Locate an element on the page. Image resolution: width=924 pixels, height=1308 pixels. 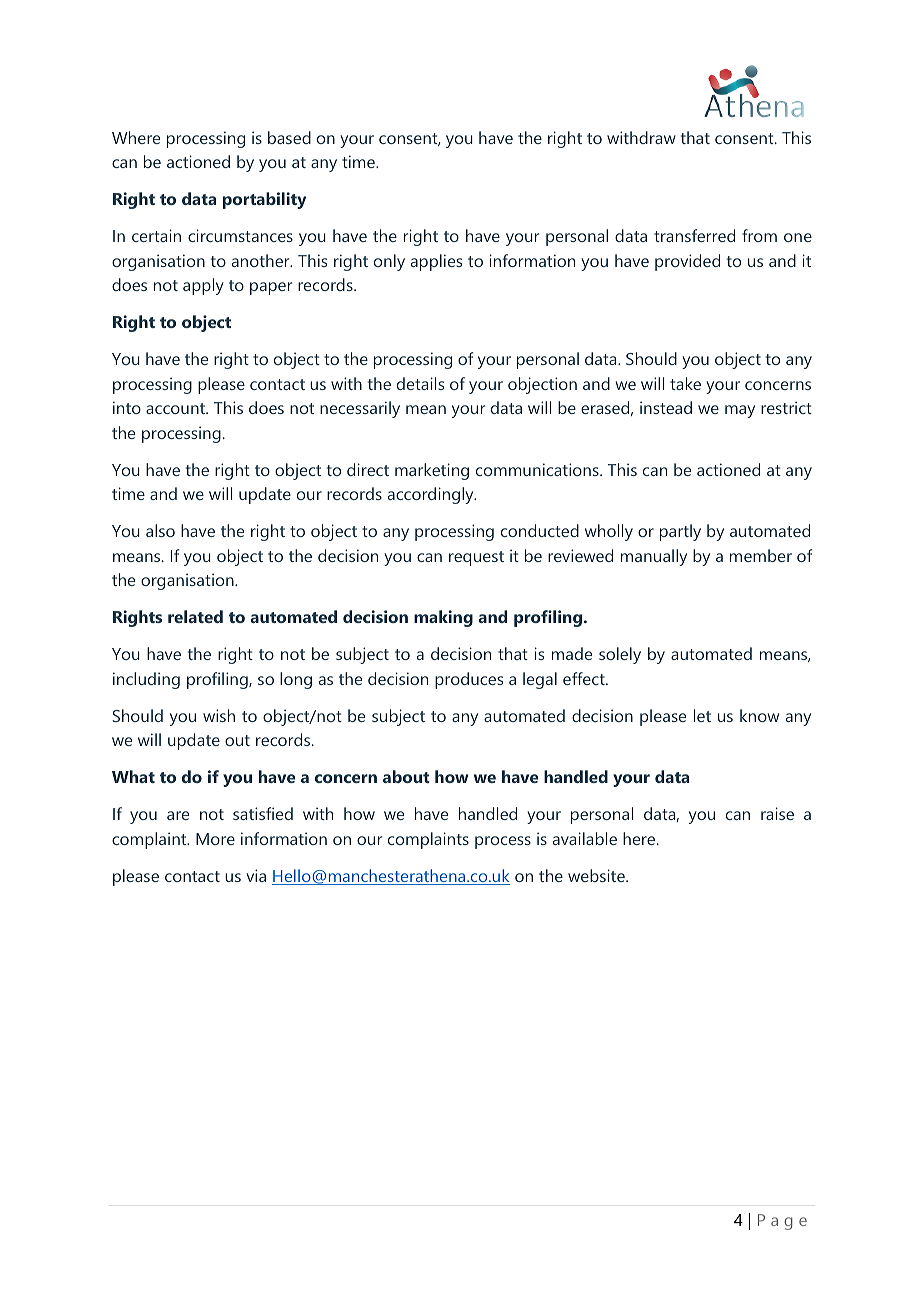
request is located at coordinates (476, 558).
